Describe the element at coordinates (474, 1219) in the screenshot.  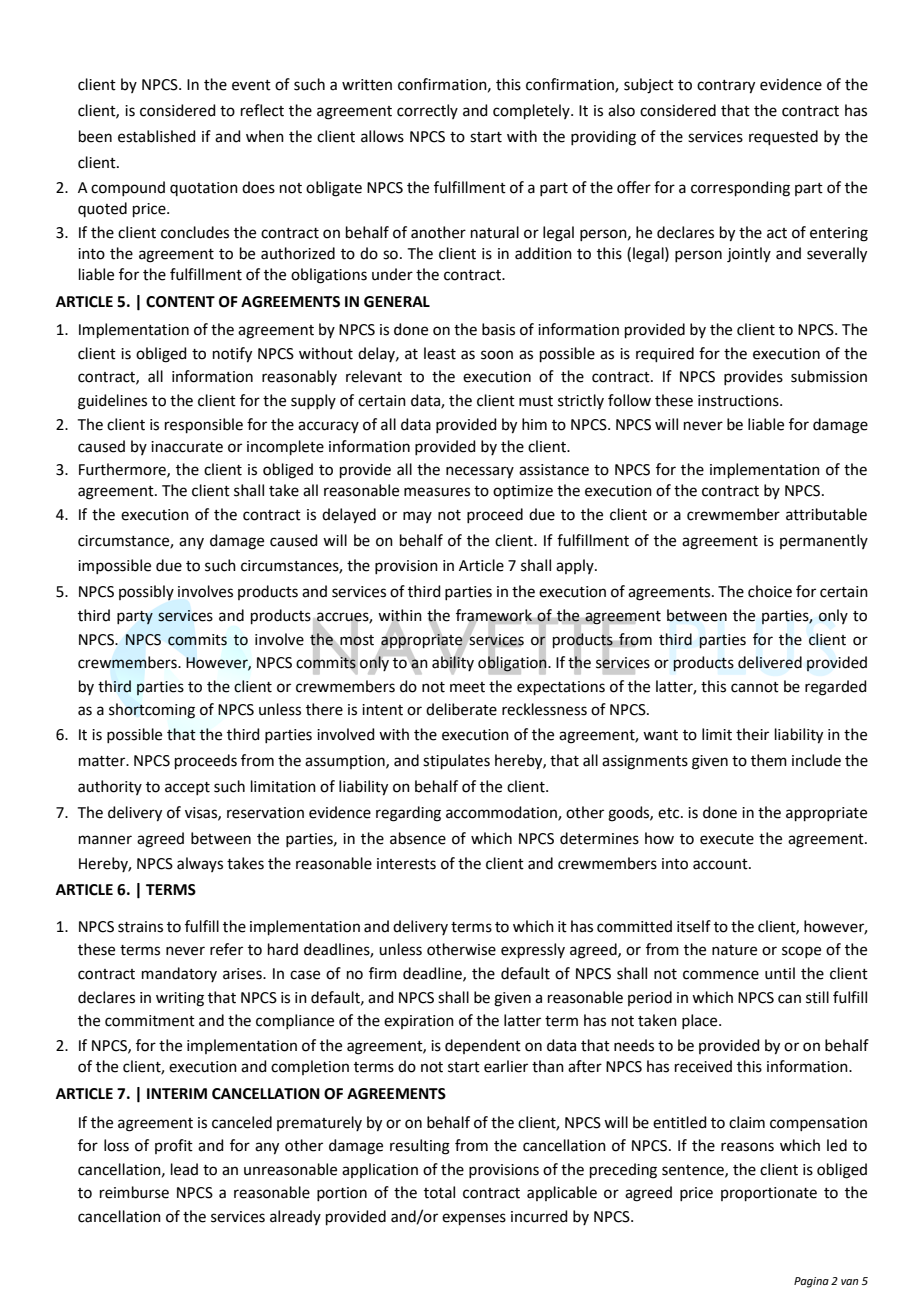
I see `expenses` at that location.
